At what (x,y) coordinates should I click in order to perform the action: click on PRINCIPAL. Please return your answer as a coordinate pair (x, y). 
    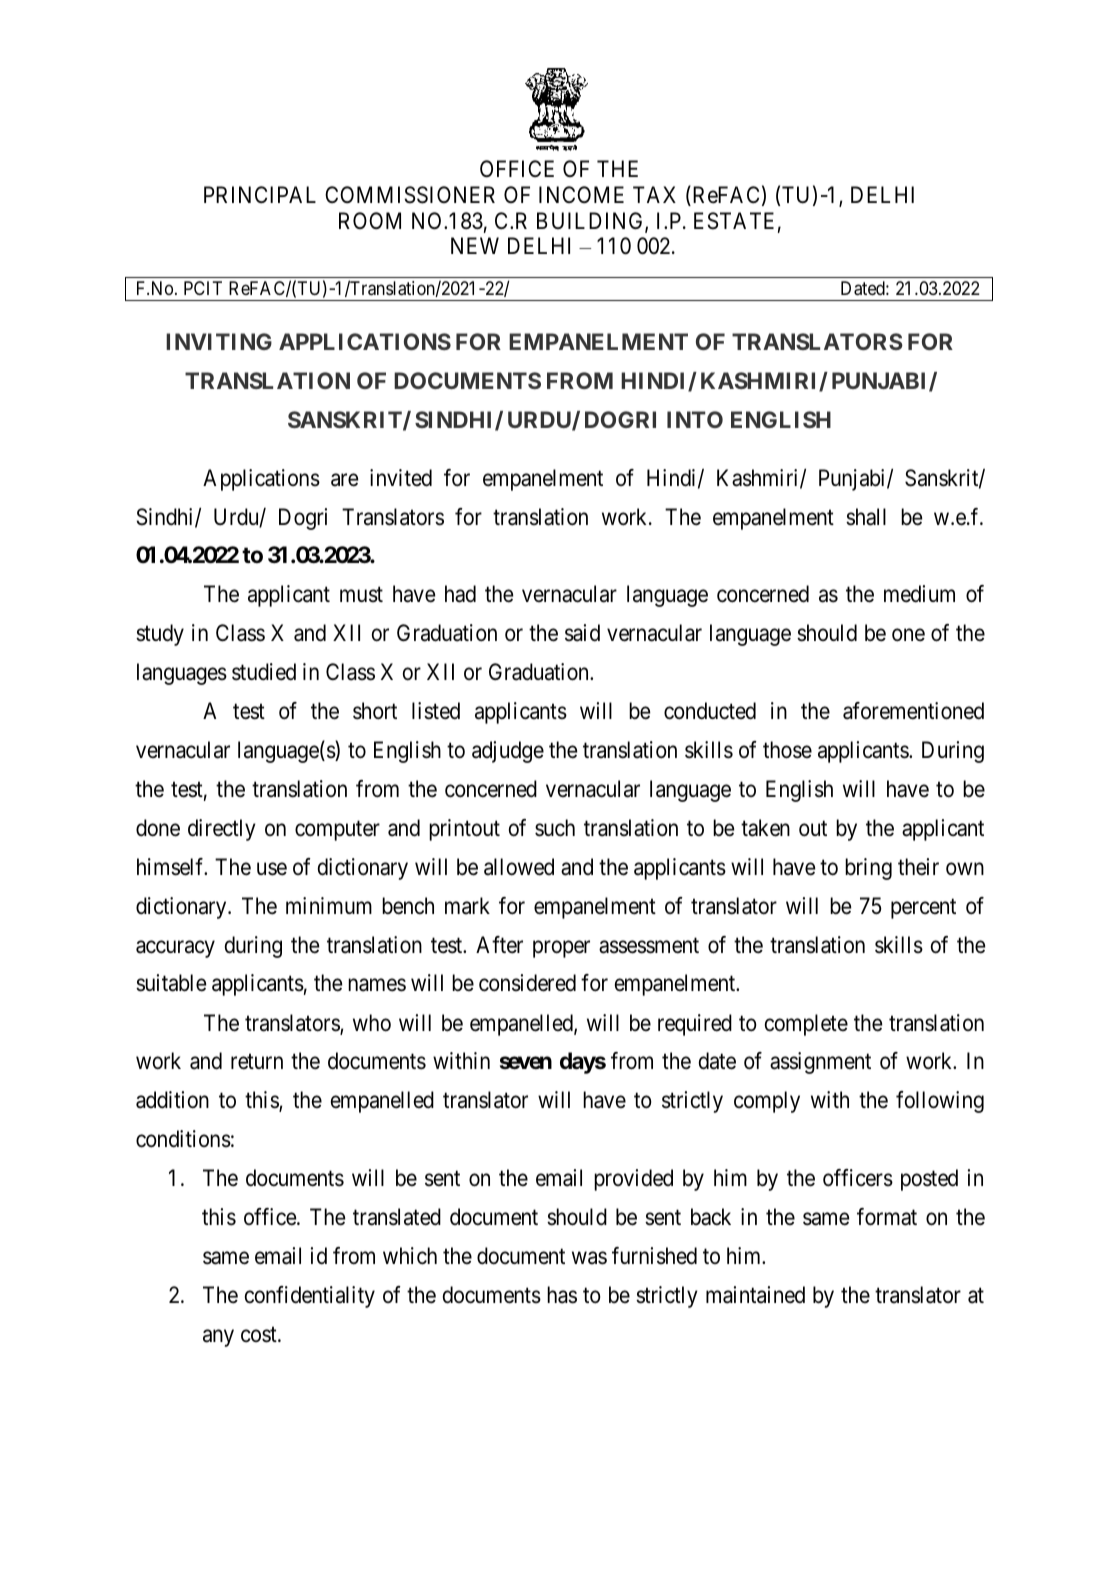
    Looking at the image, I should click on (260, 194).
